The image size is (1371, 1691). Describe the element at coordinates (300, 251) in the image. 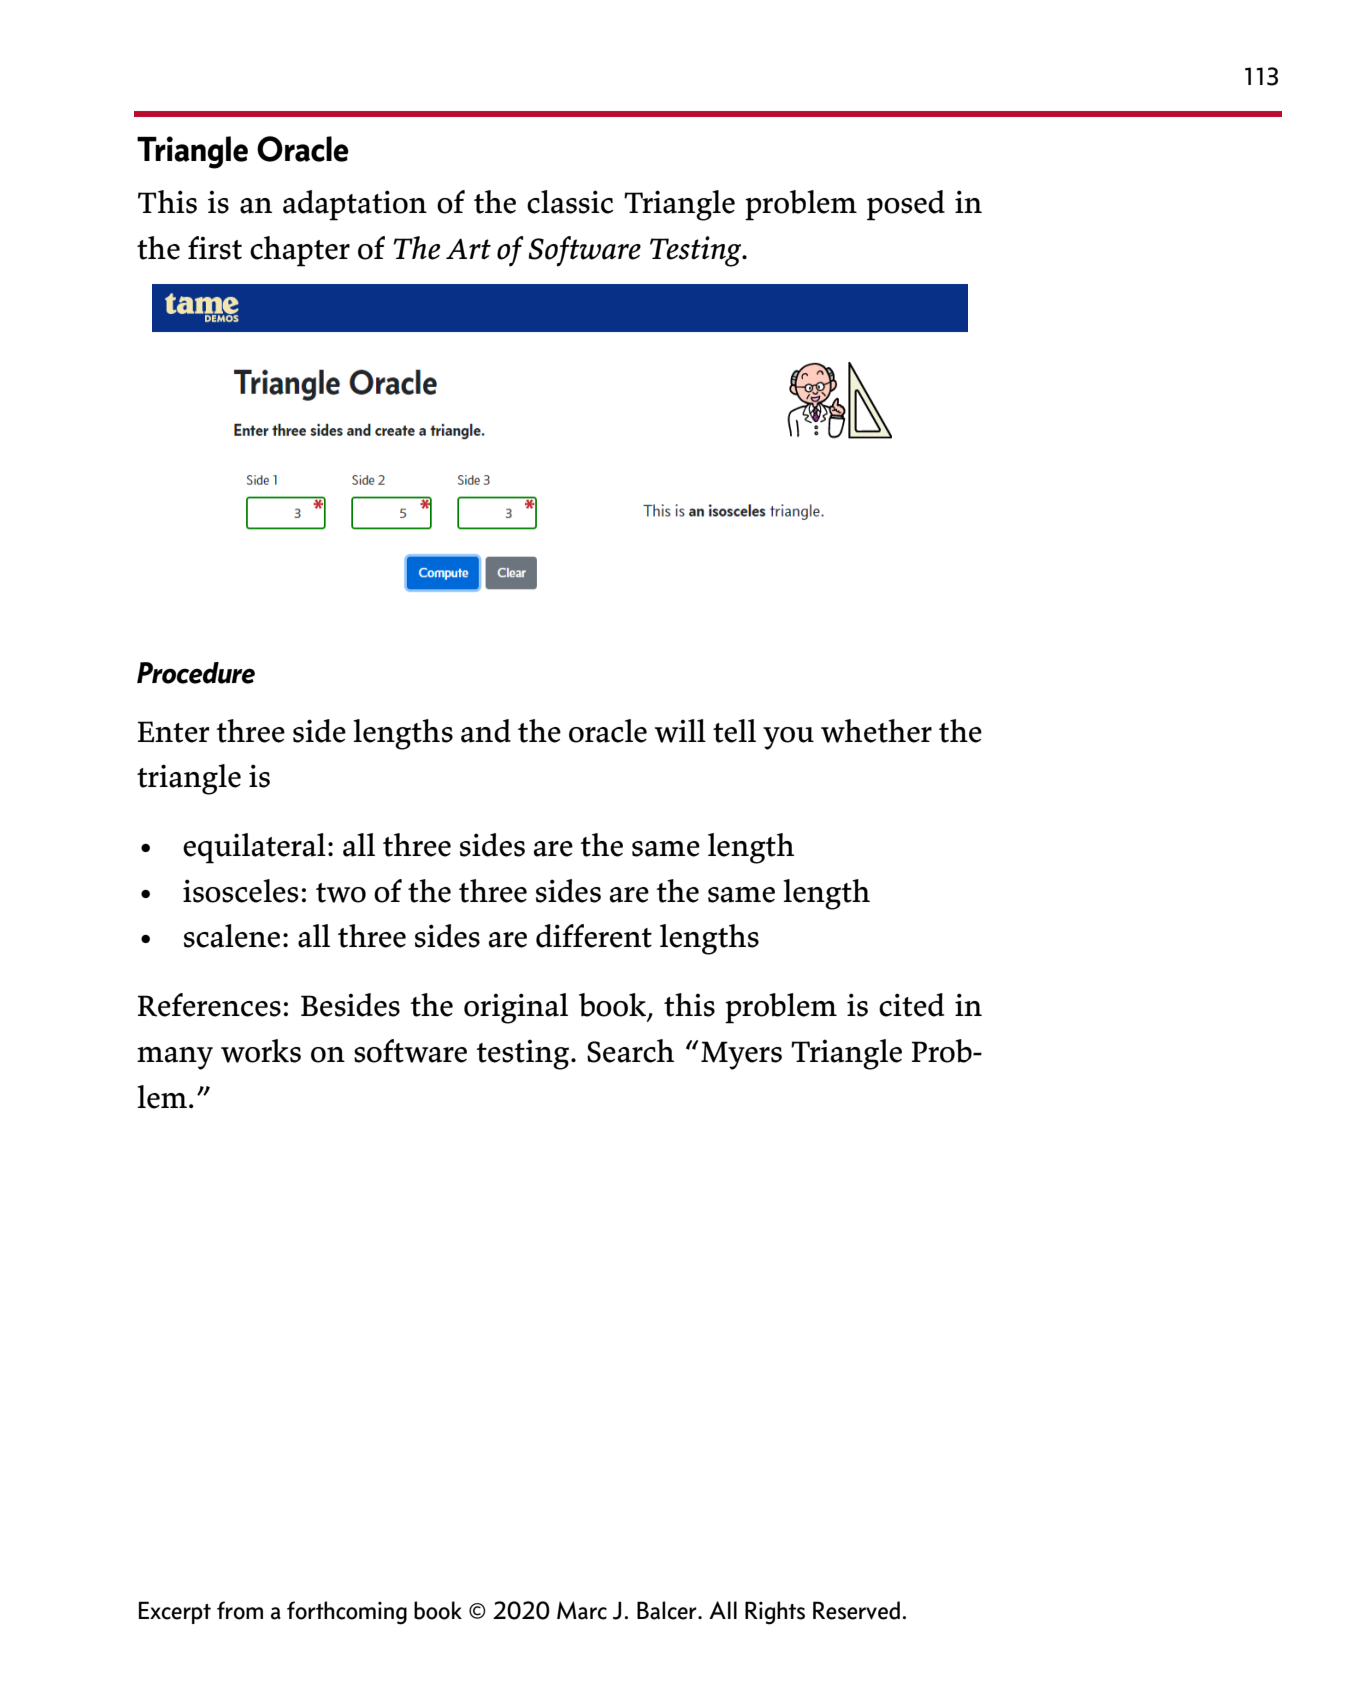

I see `chapter` at that location.
